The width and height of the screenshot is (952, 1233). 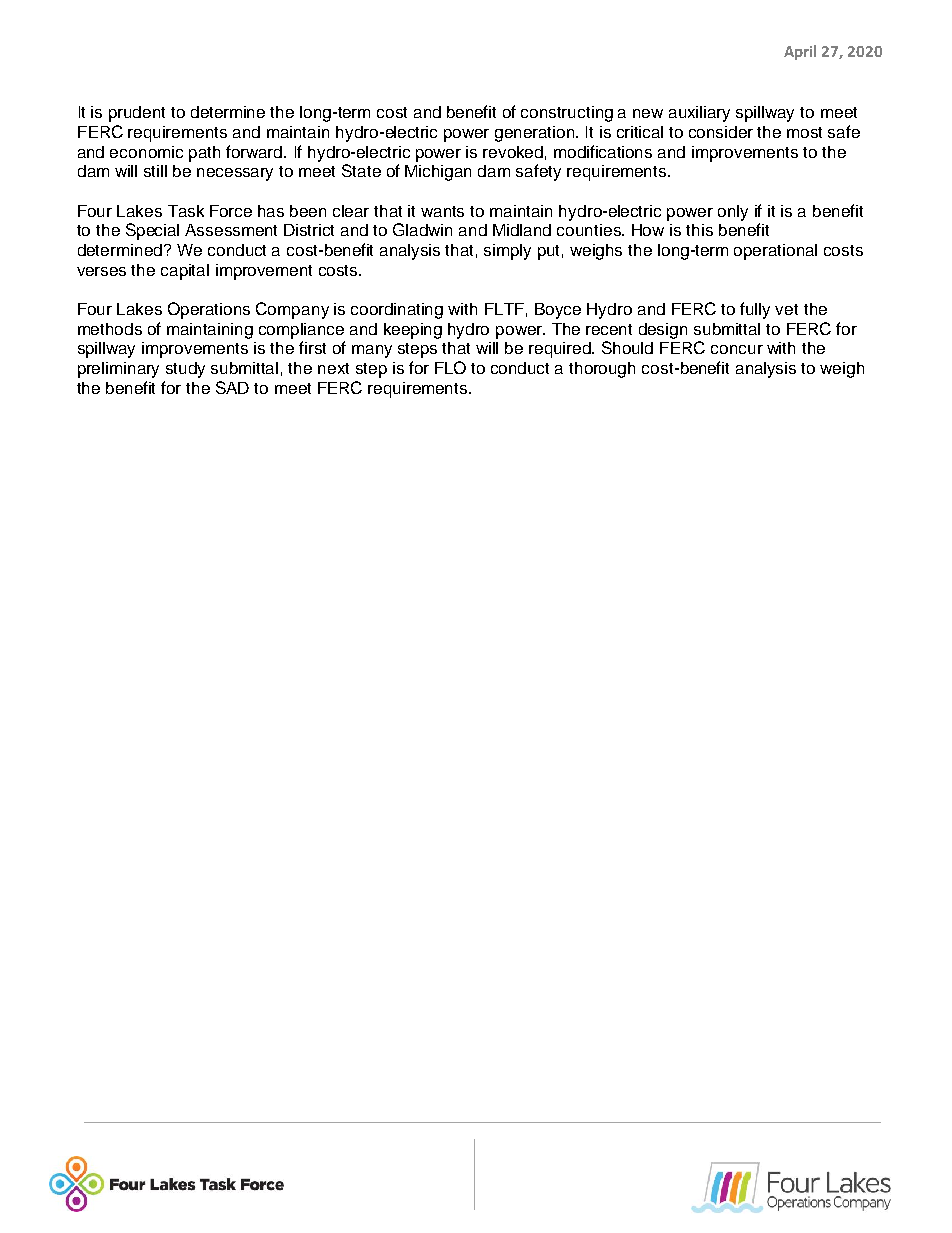 What do you see at coordinates (442, 211) in the screenshot?
I see `wants` at bounding box center [442, 211].
